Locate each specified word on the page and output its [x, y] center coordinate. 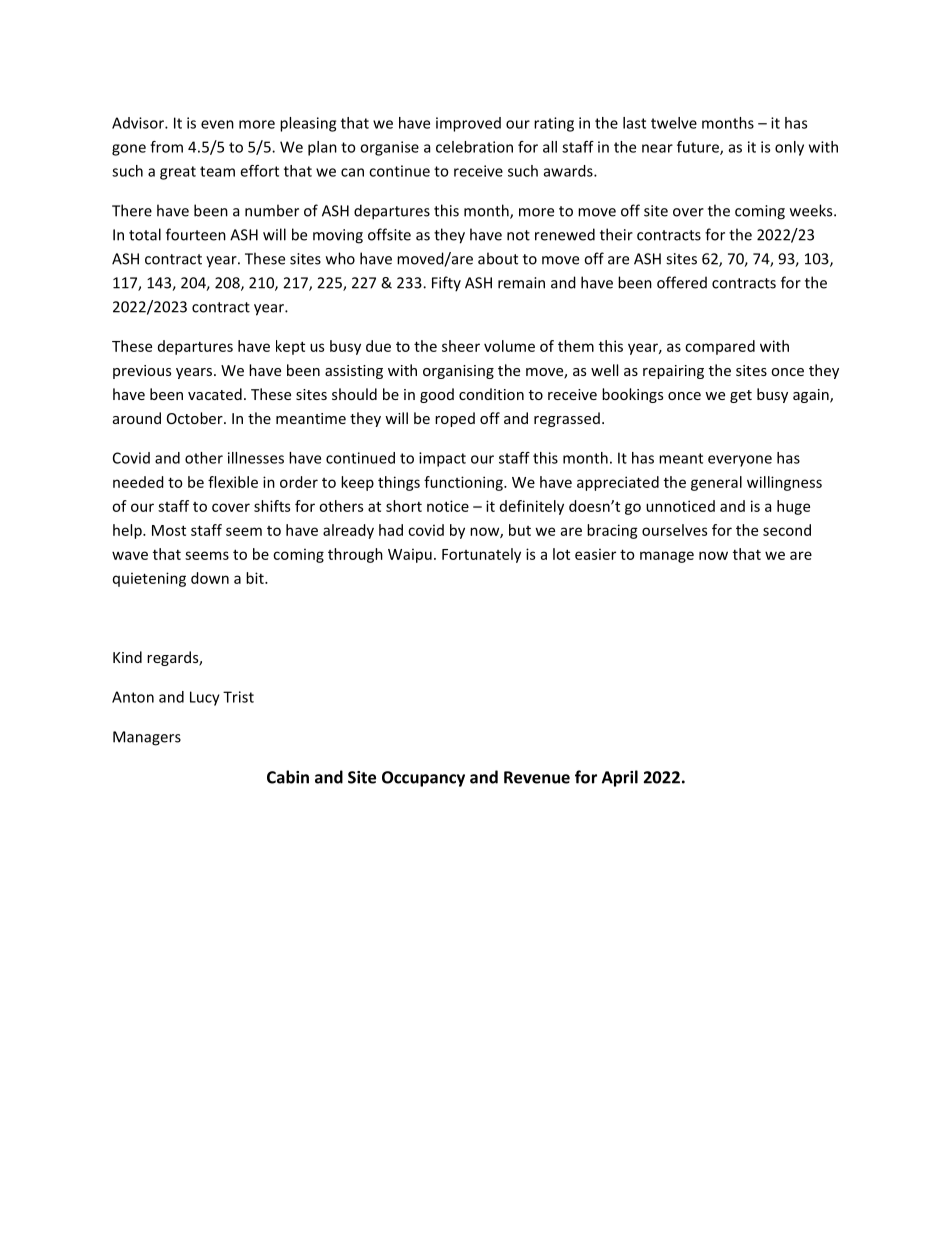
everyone [740, 461]
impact [442, 459]
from [166, 147]
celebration [474, 147]
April [620, 778]
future [699, 148]
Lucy [205, 698]
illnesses [256, 458]
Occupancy [423, 779]
